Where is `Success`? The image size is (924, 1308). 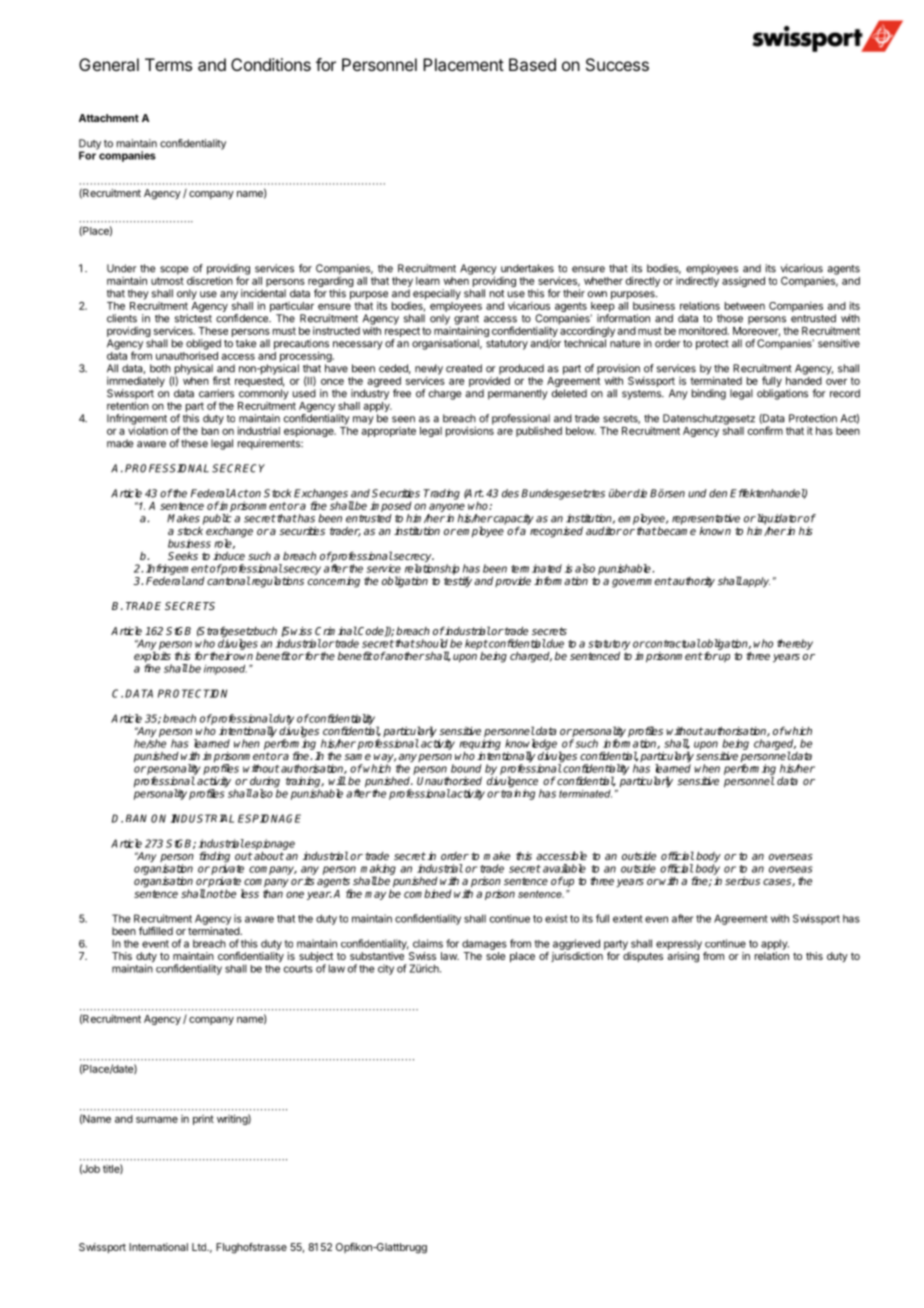 Success is located at coordinates (617, 64).
